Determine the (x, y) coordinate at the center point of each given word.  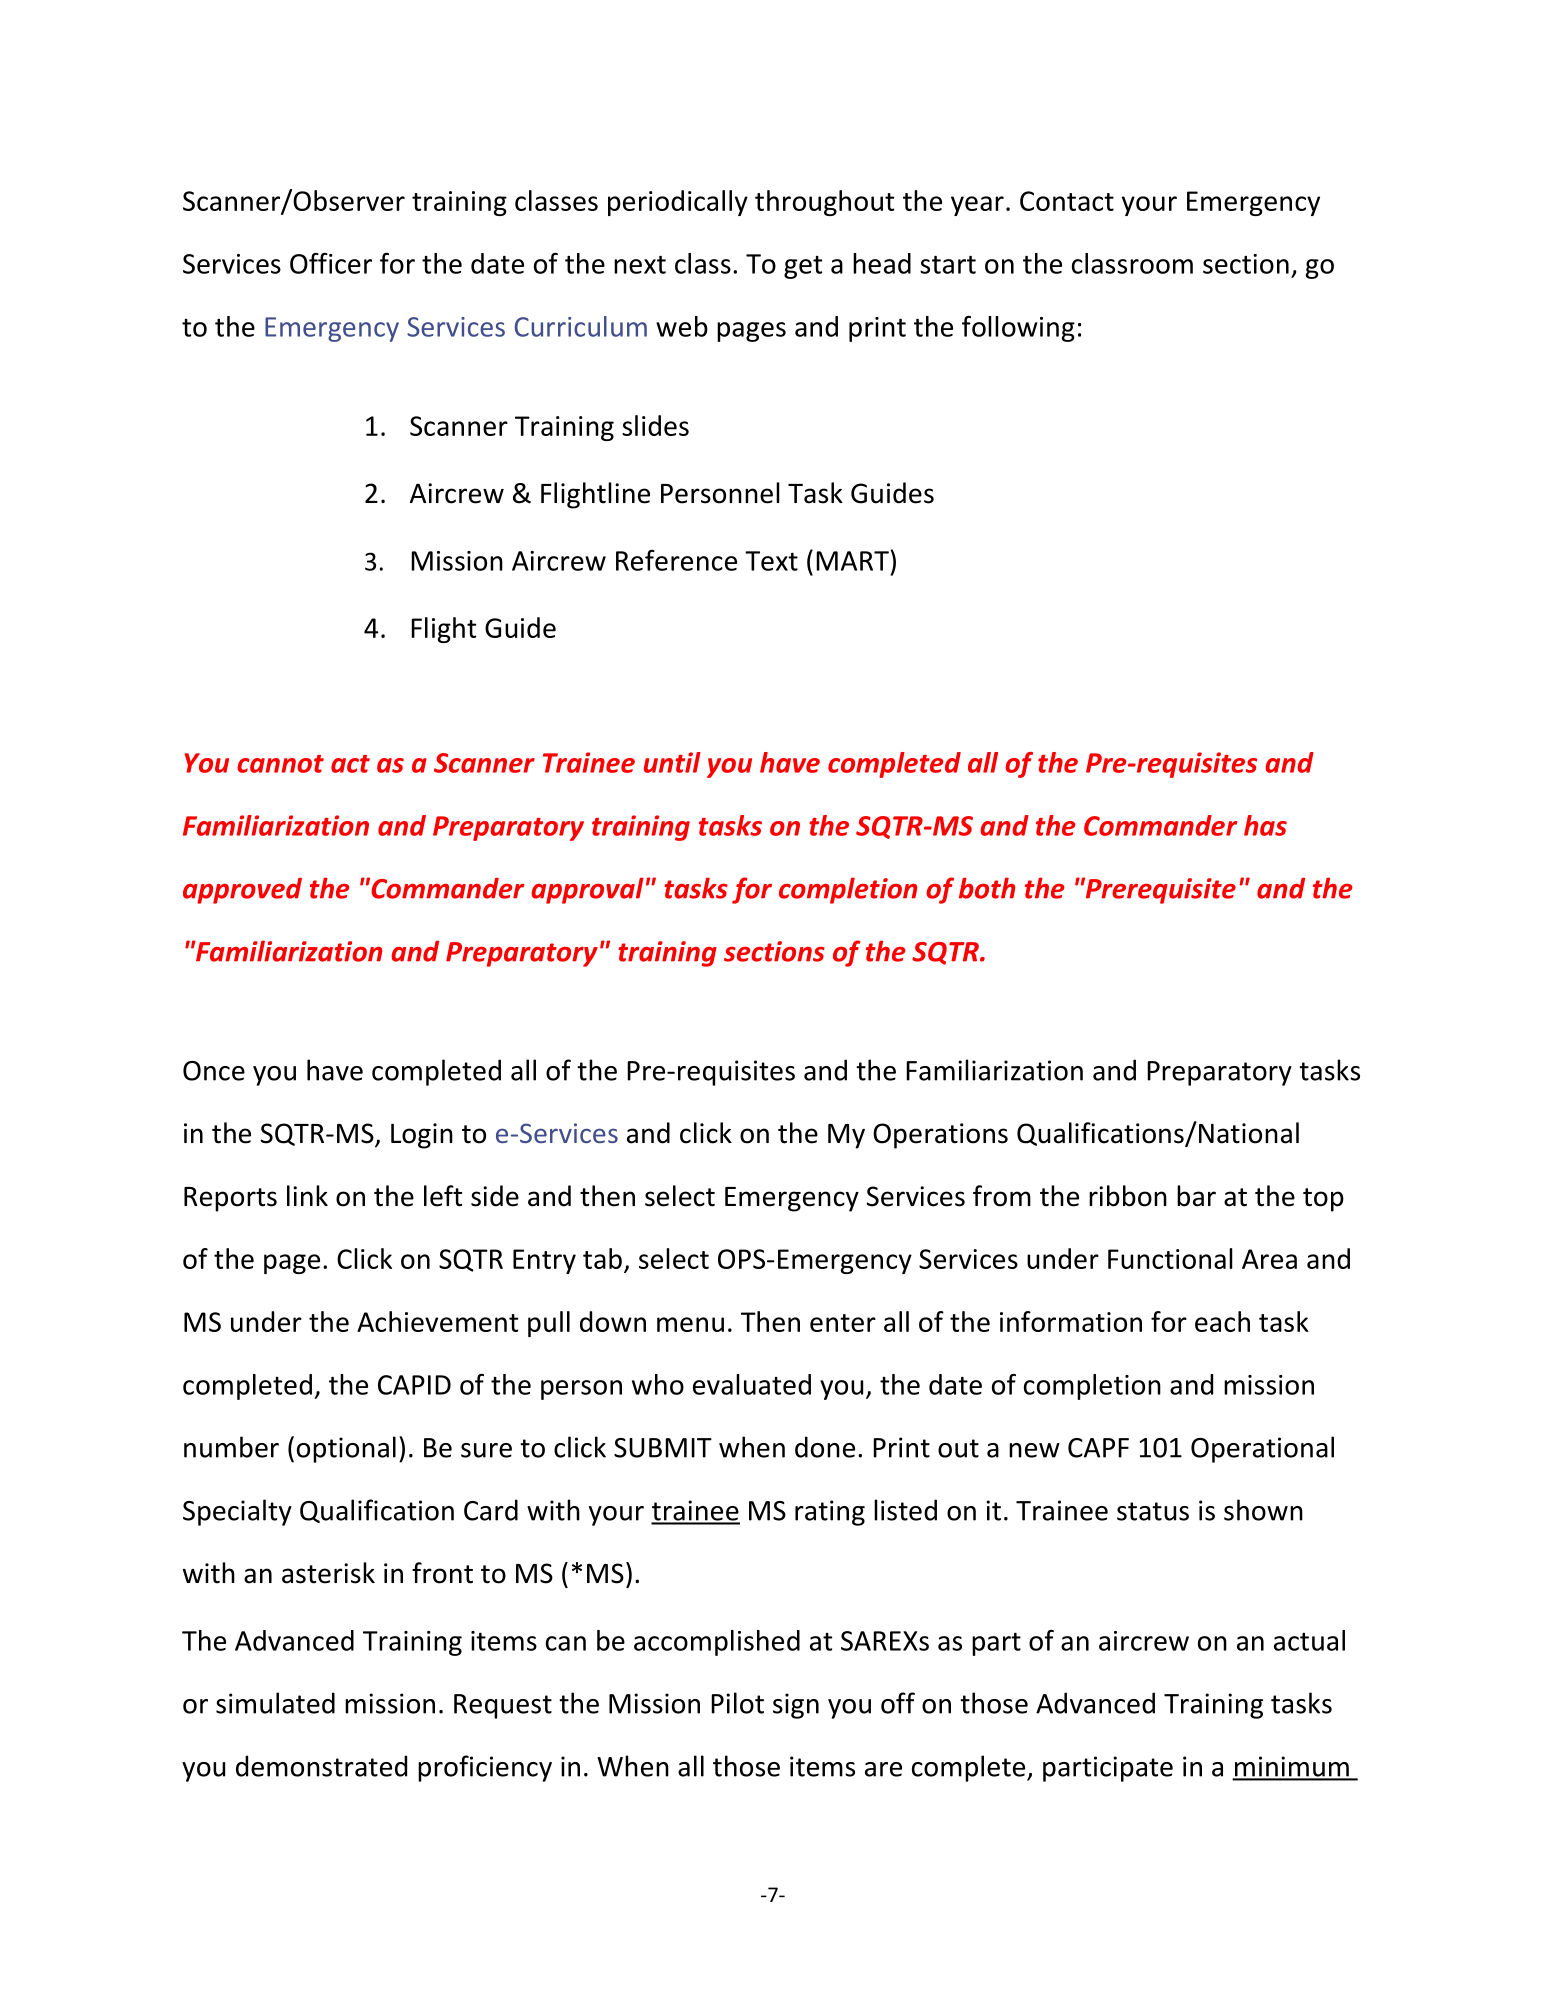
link (307, 1195)
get (803, 267)
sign (796, 1706)
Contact (1067, 201)
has (1265, 825)
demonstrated (321, 1766)
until (672, 762)
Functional (1170, 1258)
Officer (331, 263)
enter (843, 1323)
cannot (280, 764)
